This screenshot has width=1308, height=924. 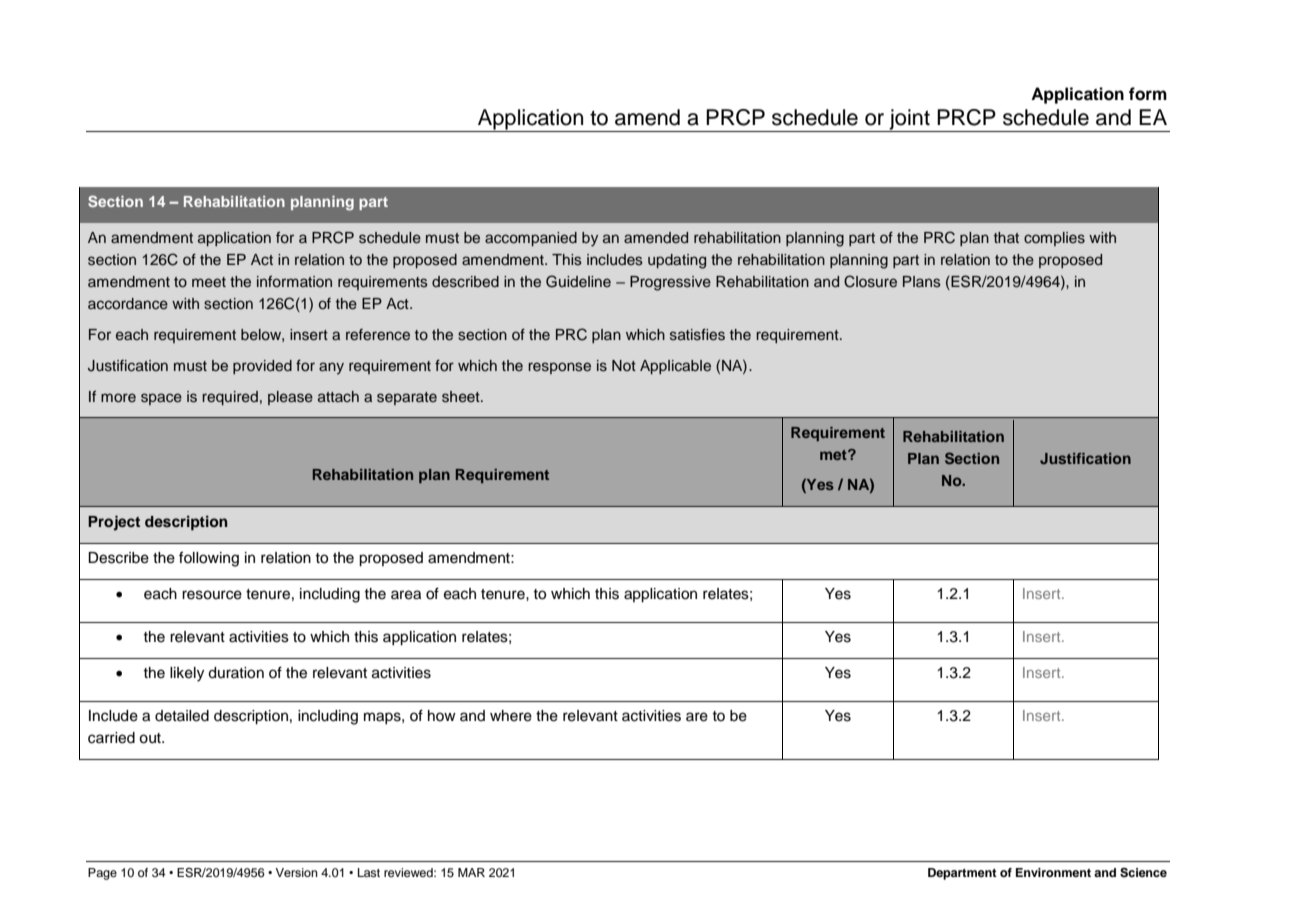 I want to click on Closure, so click(x=870, y=281).
